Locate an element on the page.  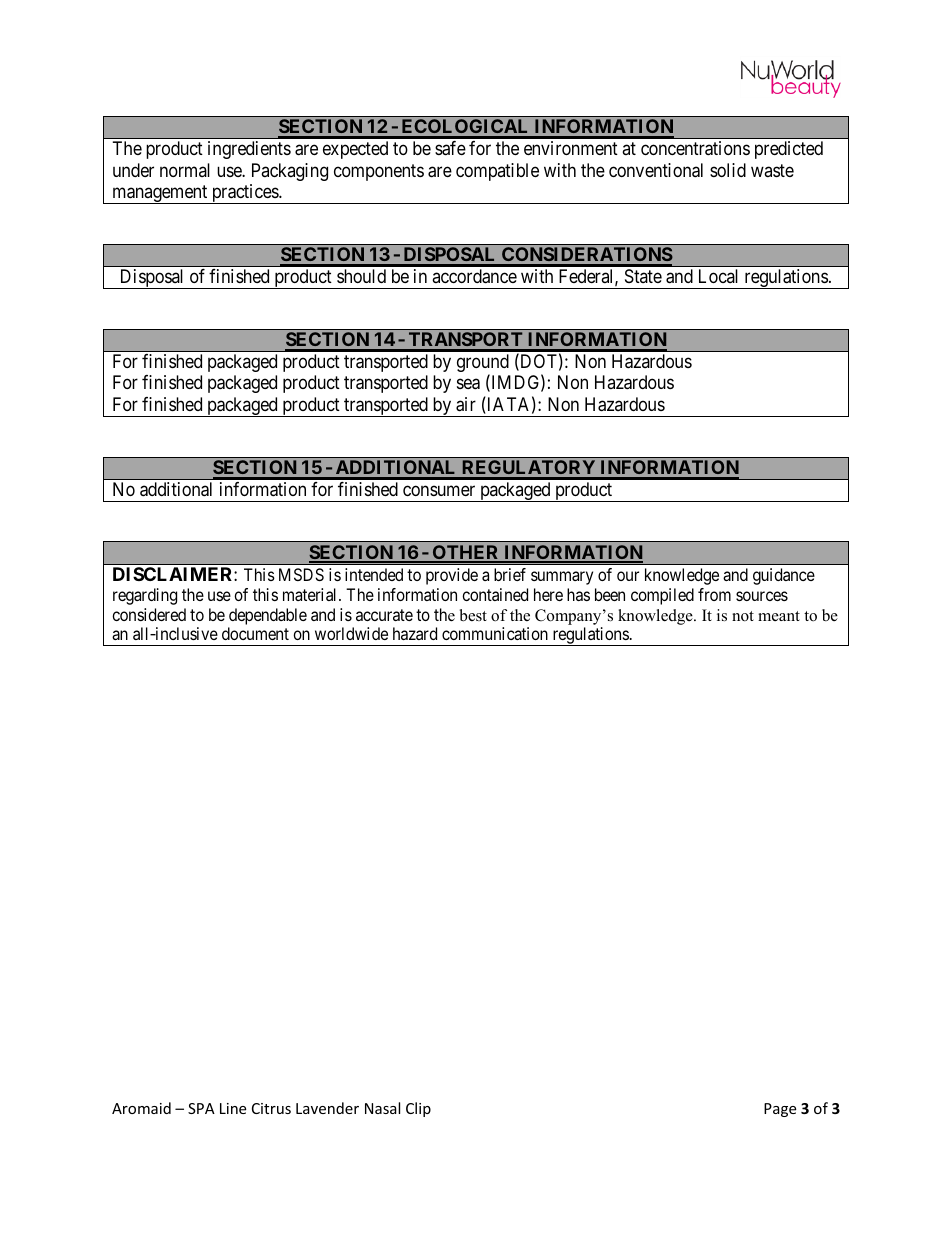
document is located at coordinates (255, 633).
